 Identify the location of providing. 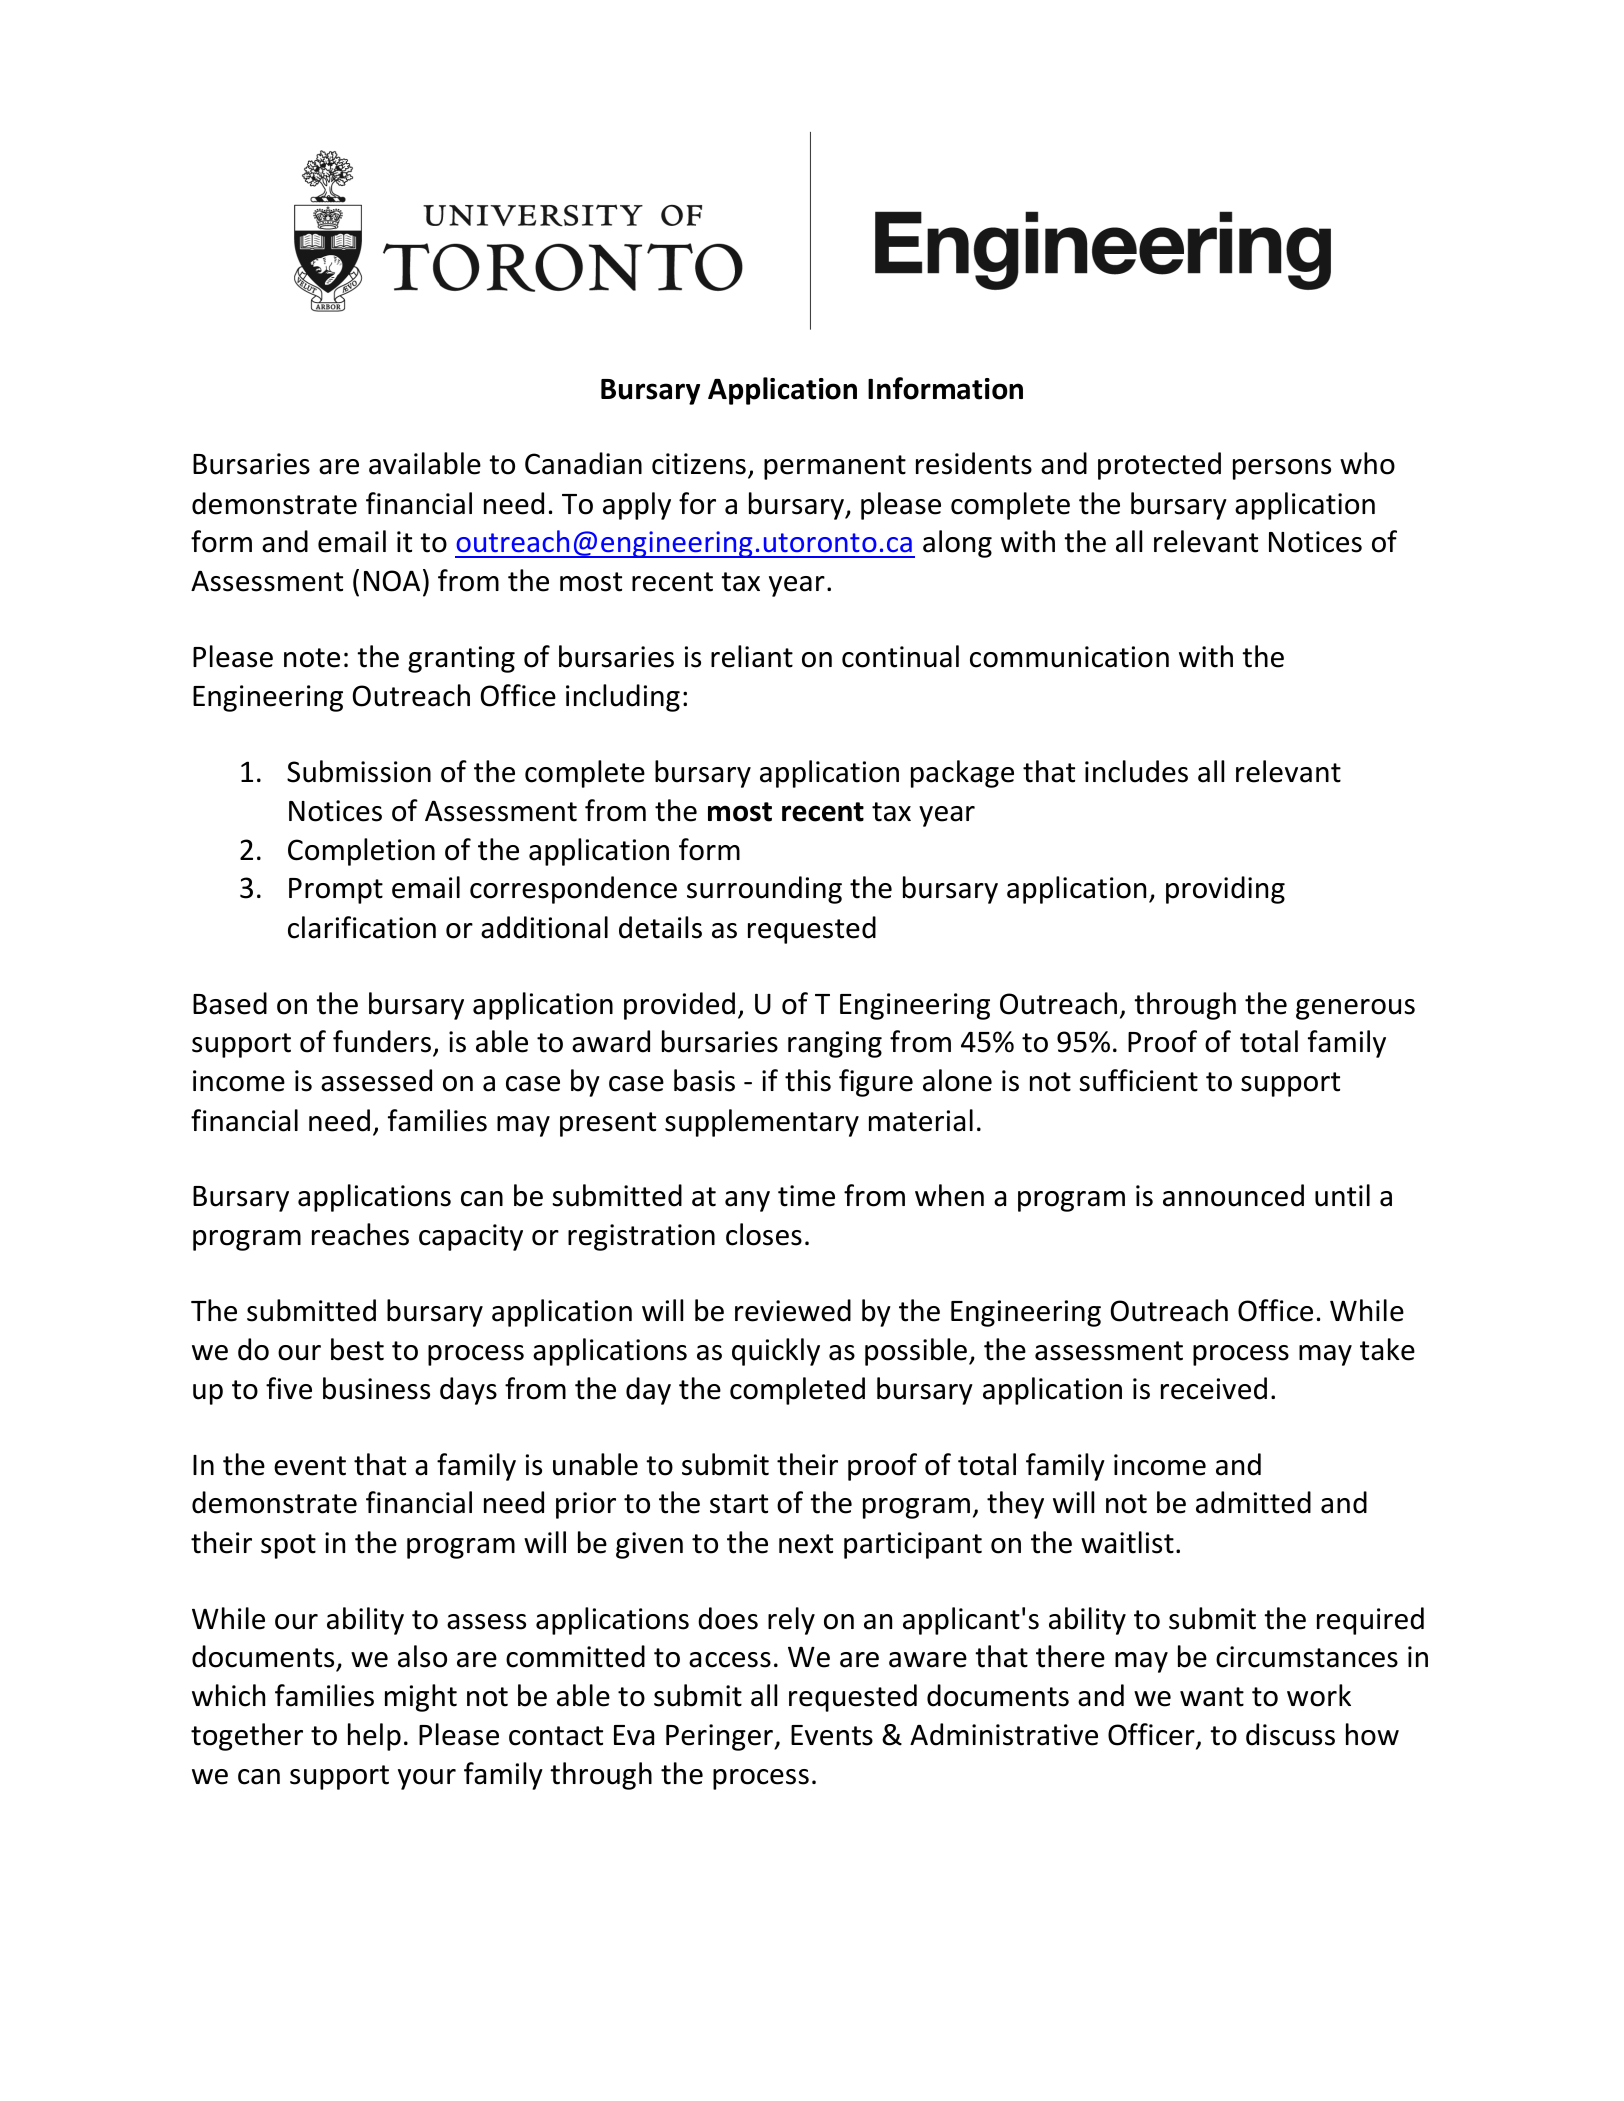
(1225, 890).
